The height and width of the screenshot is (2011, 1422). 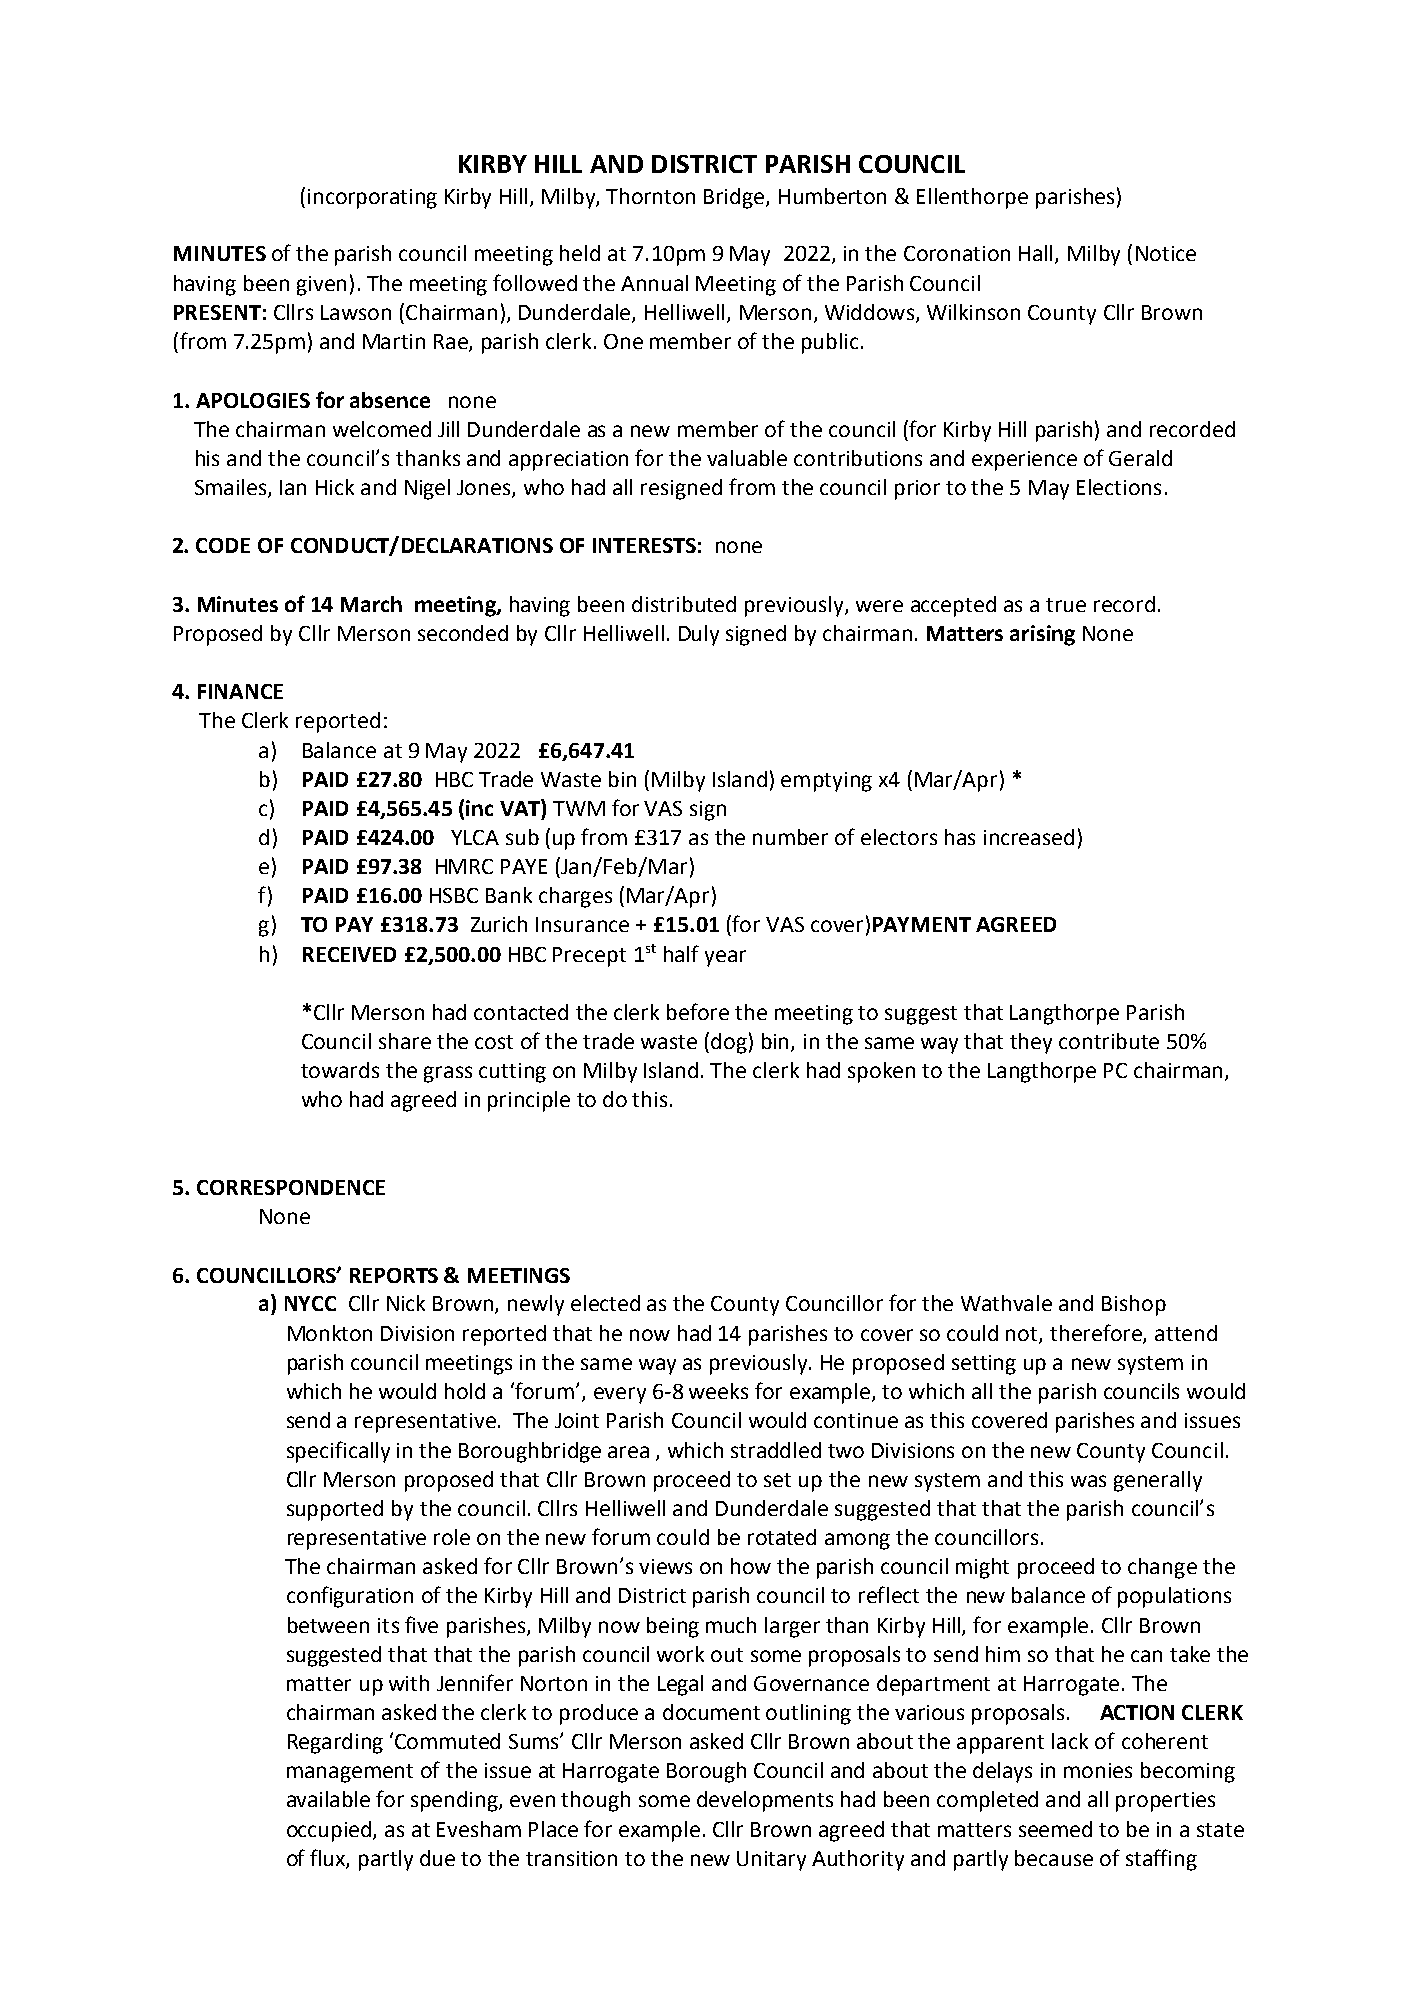 I want to click on weeks, so click(x=718, y=1391).
